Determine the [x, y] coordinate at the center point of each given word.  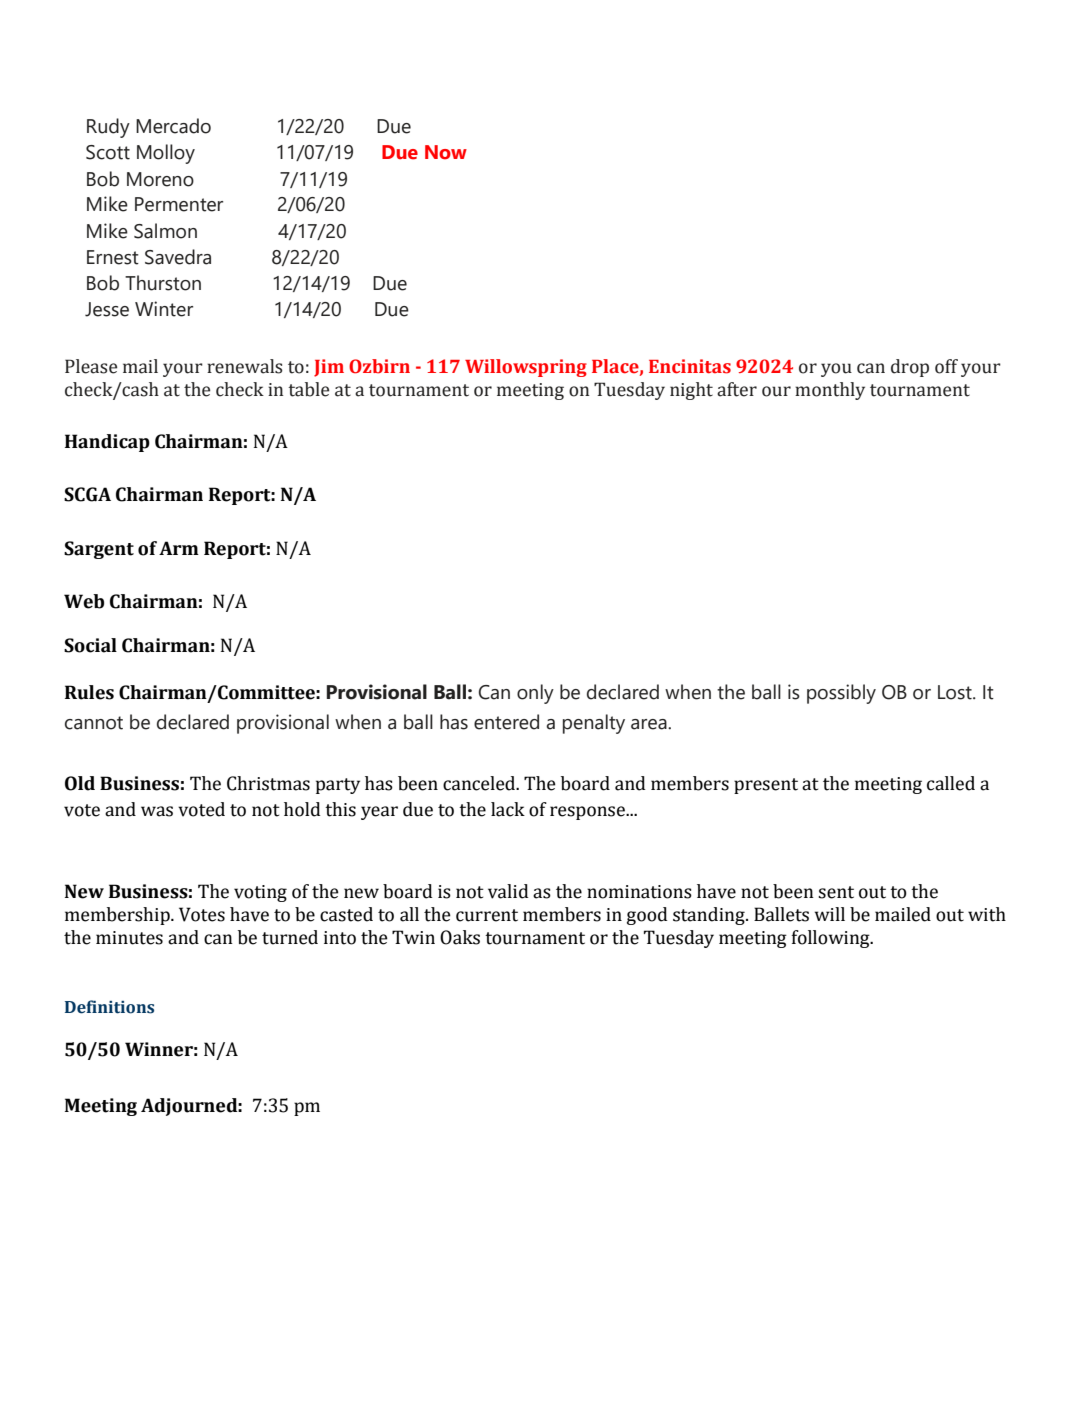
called [951, 783]
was [157, 811]
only [535, 694]
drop [910, 368]
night [691, 391]
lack [508, 809]
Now [446, 152]
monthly [830, 391]
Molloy [166, 154]
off [946, 366]
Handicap [107, 443]
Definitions [109, 1007]
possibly [841, 694]
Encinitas [690, 366]
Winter [164, 309]
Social [90, 645]
